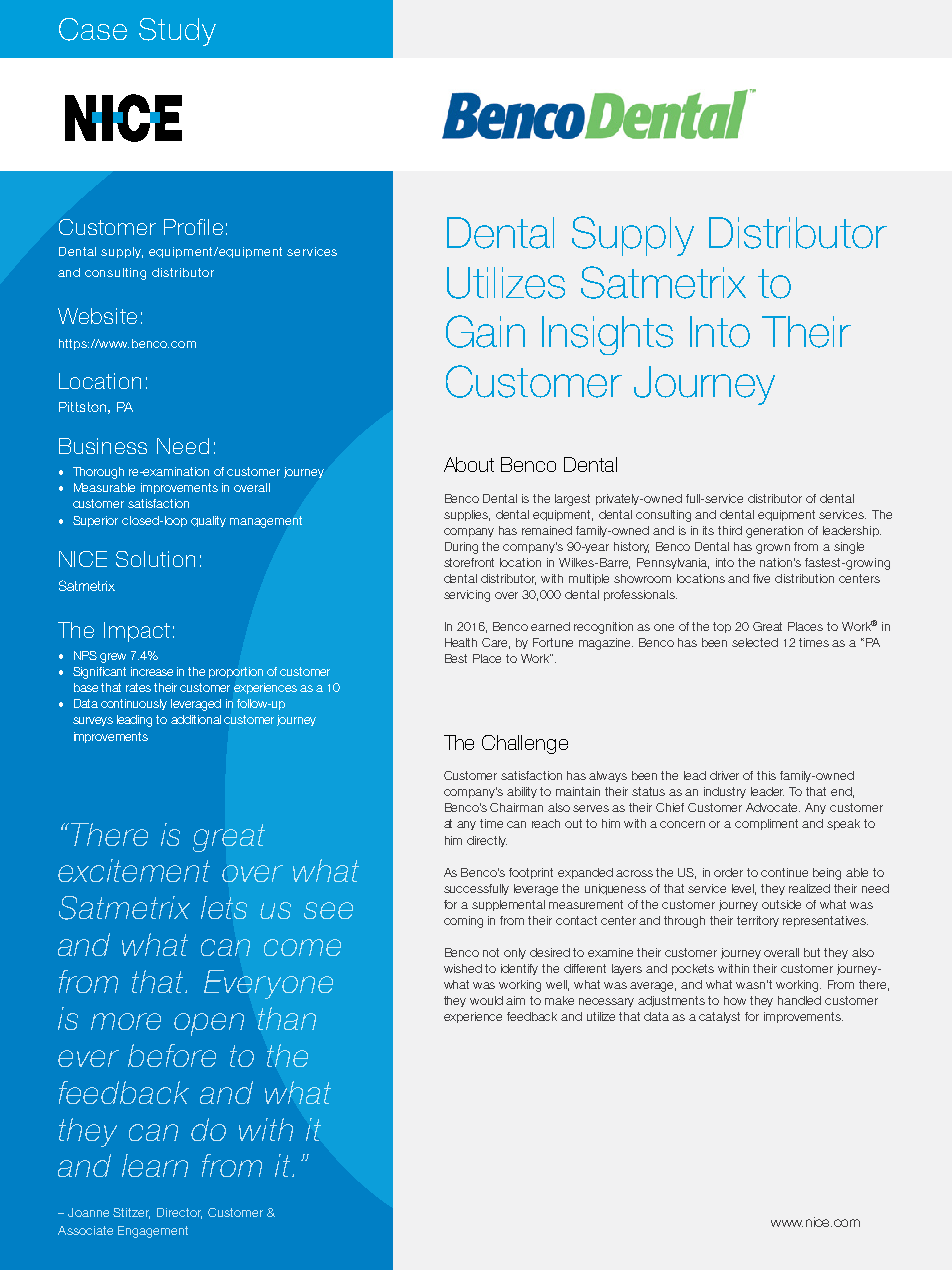 This screenshot has width=952, height=1270. Describe the element at coordinates (461, 642) in the screenshot. I see `Health` at that location.
